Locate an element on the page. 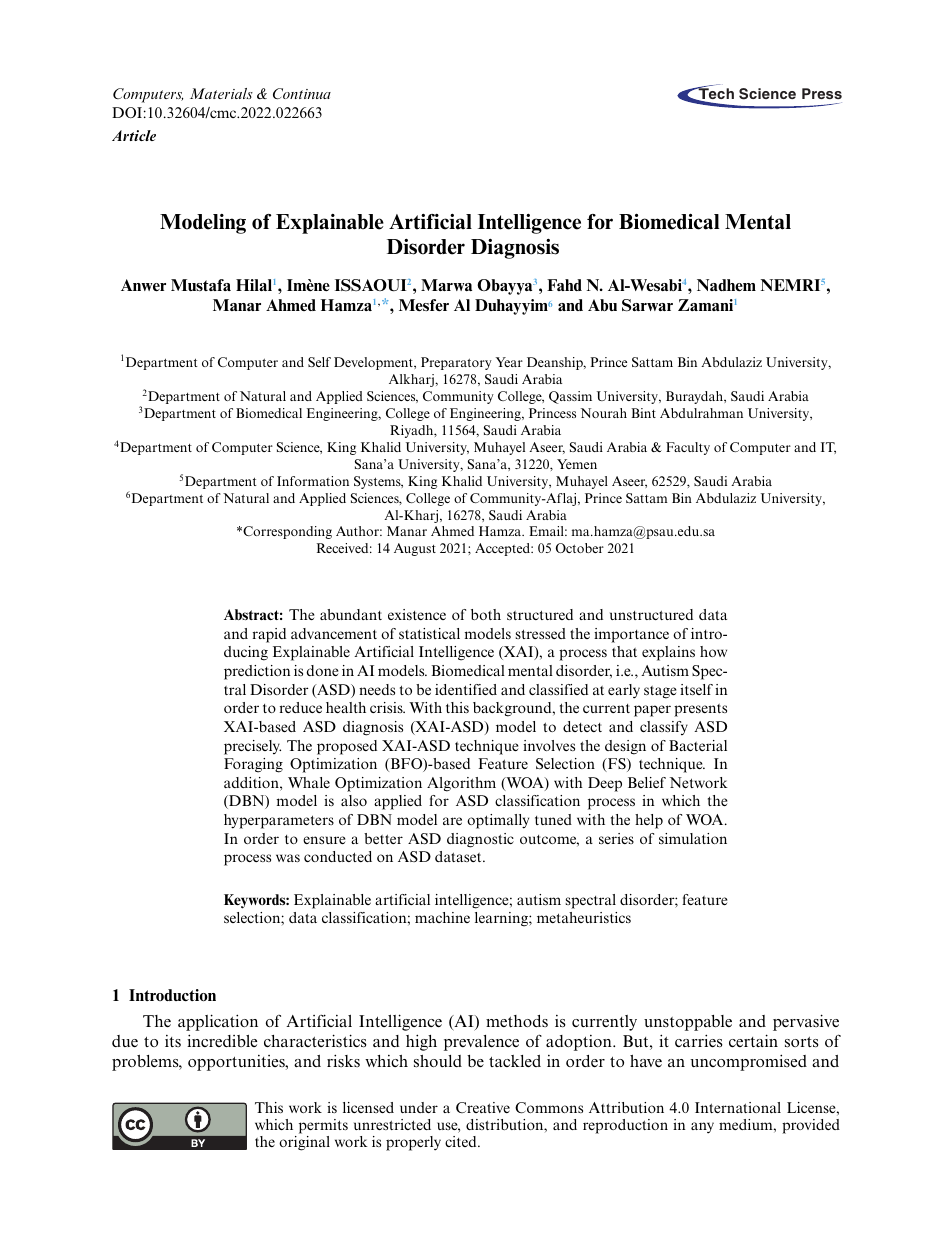  Continua is located at coordinates (302, 94).
